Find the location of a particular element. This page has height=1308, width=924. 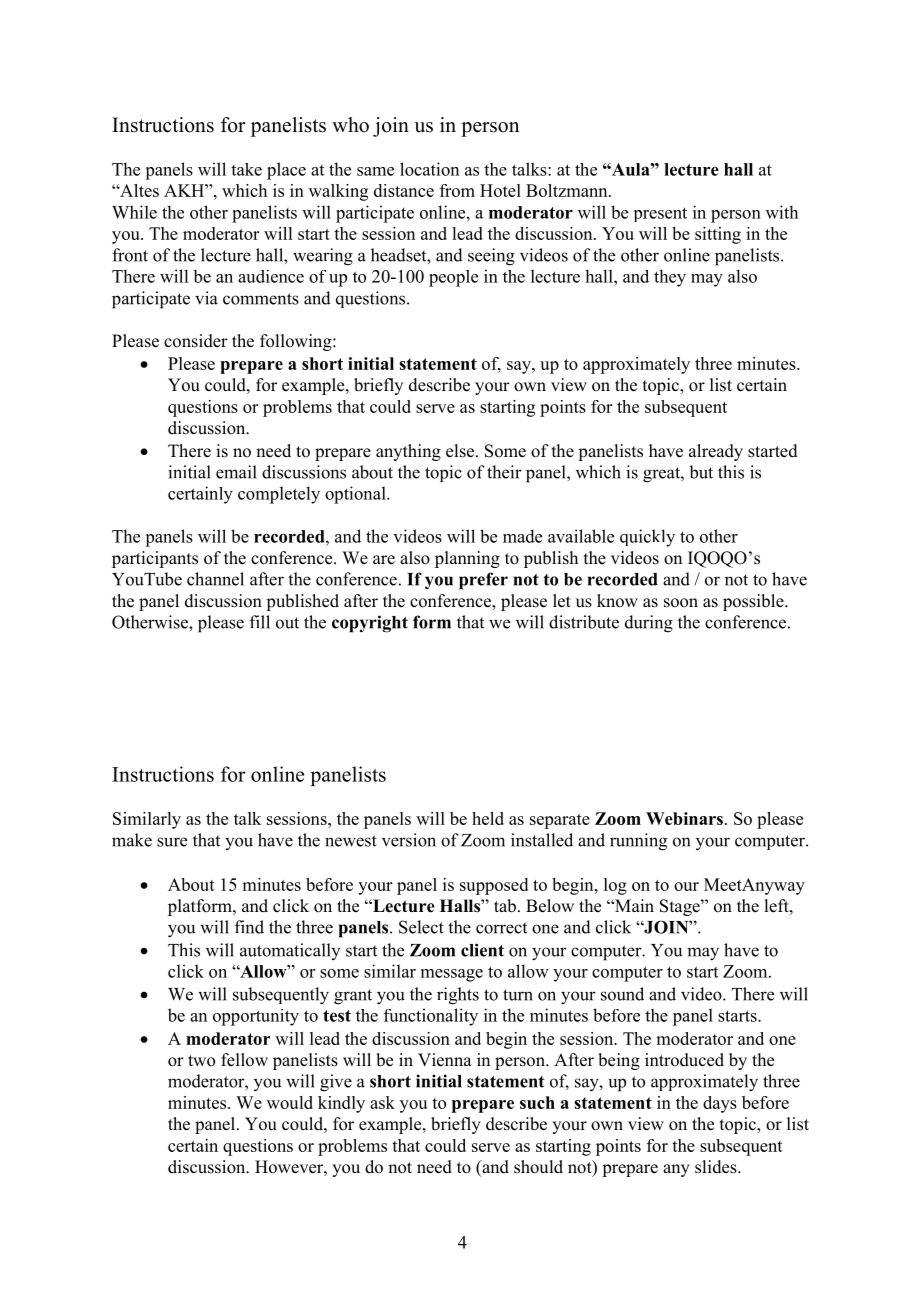

take is located at coordinates (246, 169).
